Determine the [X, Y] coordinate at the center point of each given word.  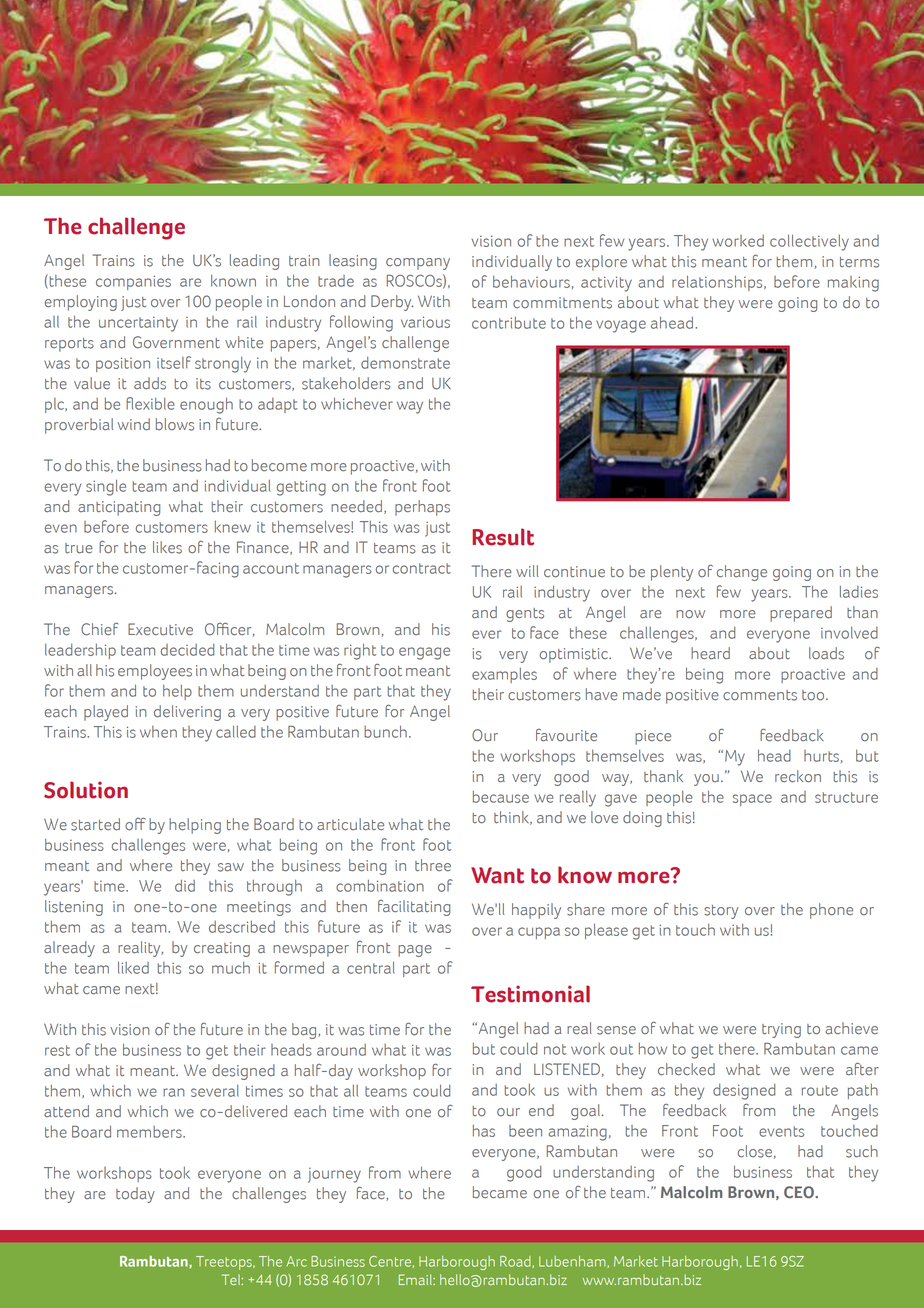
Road [516, 1262]
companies [133, 282]
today [135, 1195]
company [418, 264]
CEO [800, 1192]
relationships [718, 283]
